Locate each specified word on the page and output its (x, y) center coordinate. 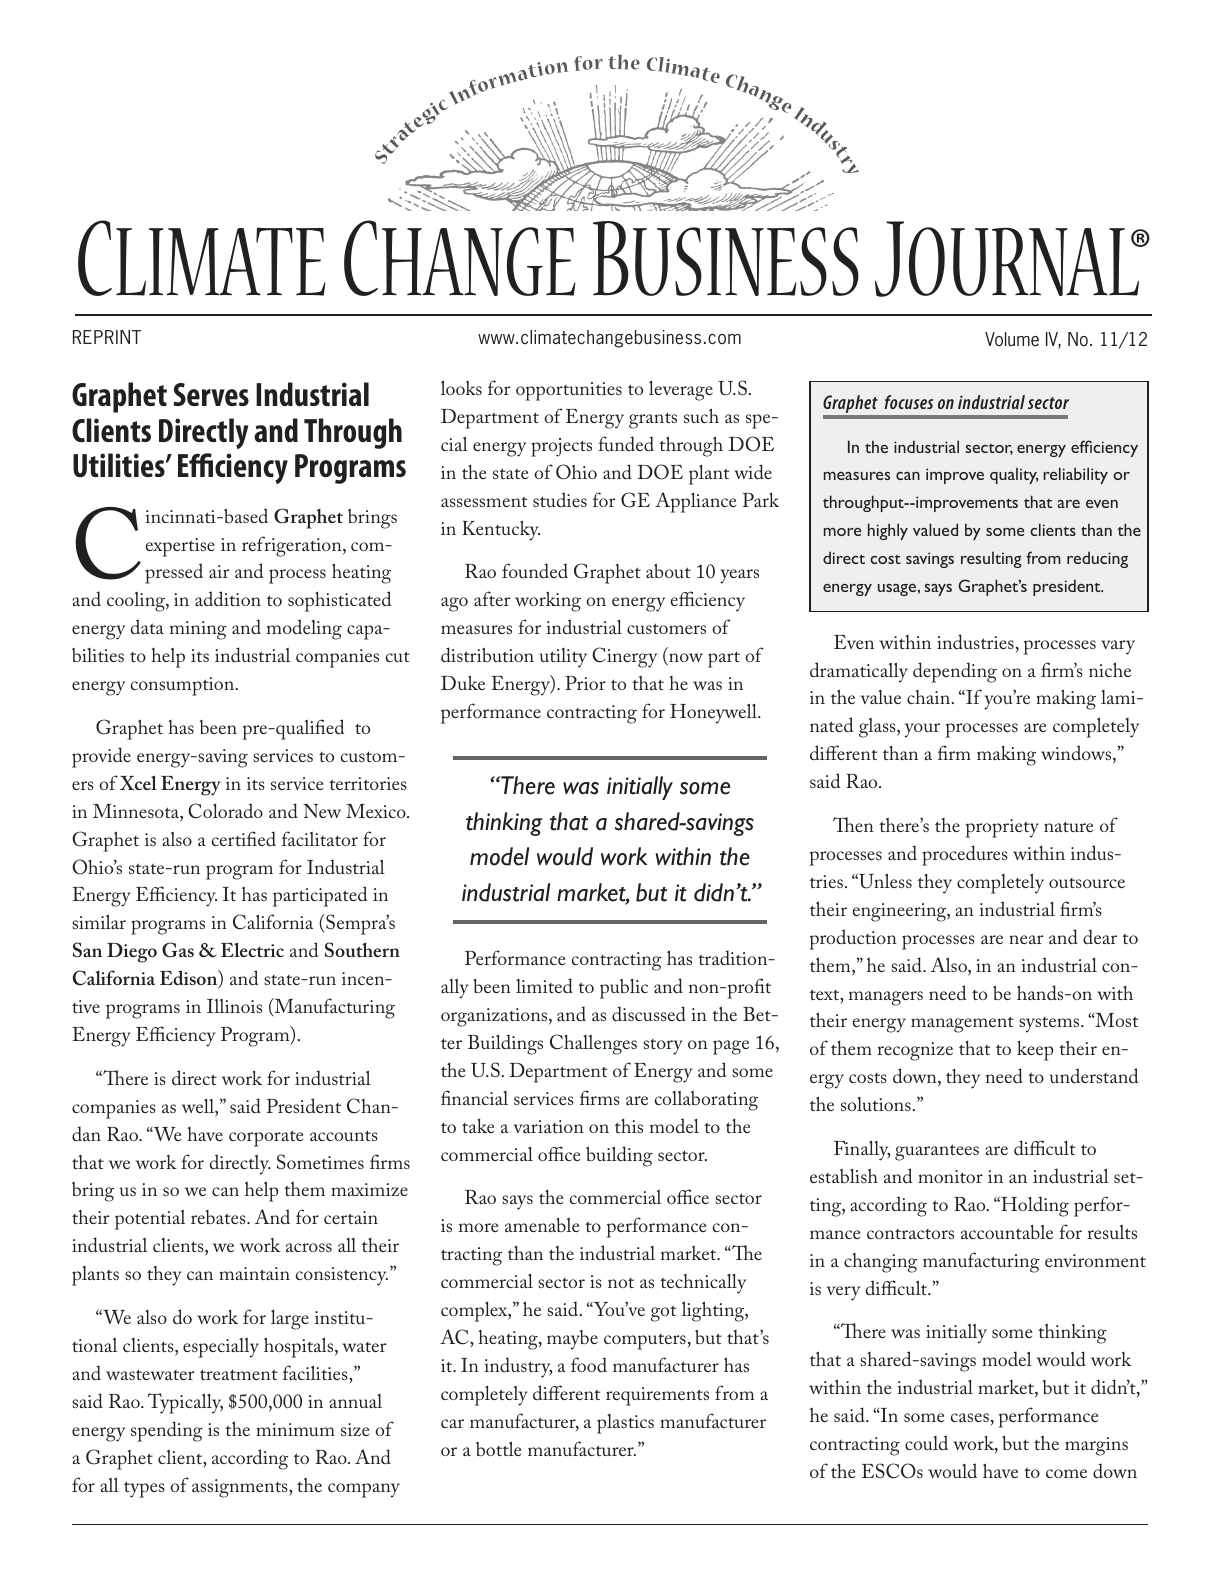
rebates (219, 1217)
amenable (542, 1225)
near (1026, 939)
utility (563, 658)
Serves (211, 394)
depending (955, 672)
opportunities (569, 391)
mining (198, 630)
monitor (950, 1176)
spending (167, 1431)
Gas (178, 950)
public (624, 989)
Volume (1012, 339)
